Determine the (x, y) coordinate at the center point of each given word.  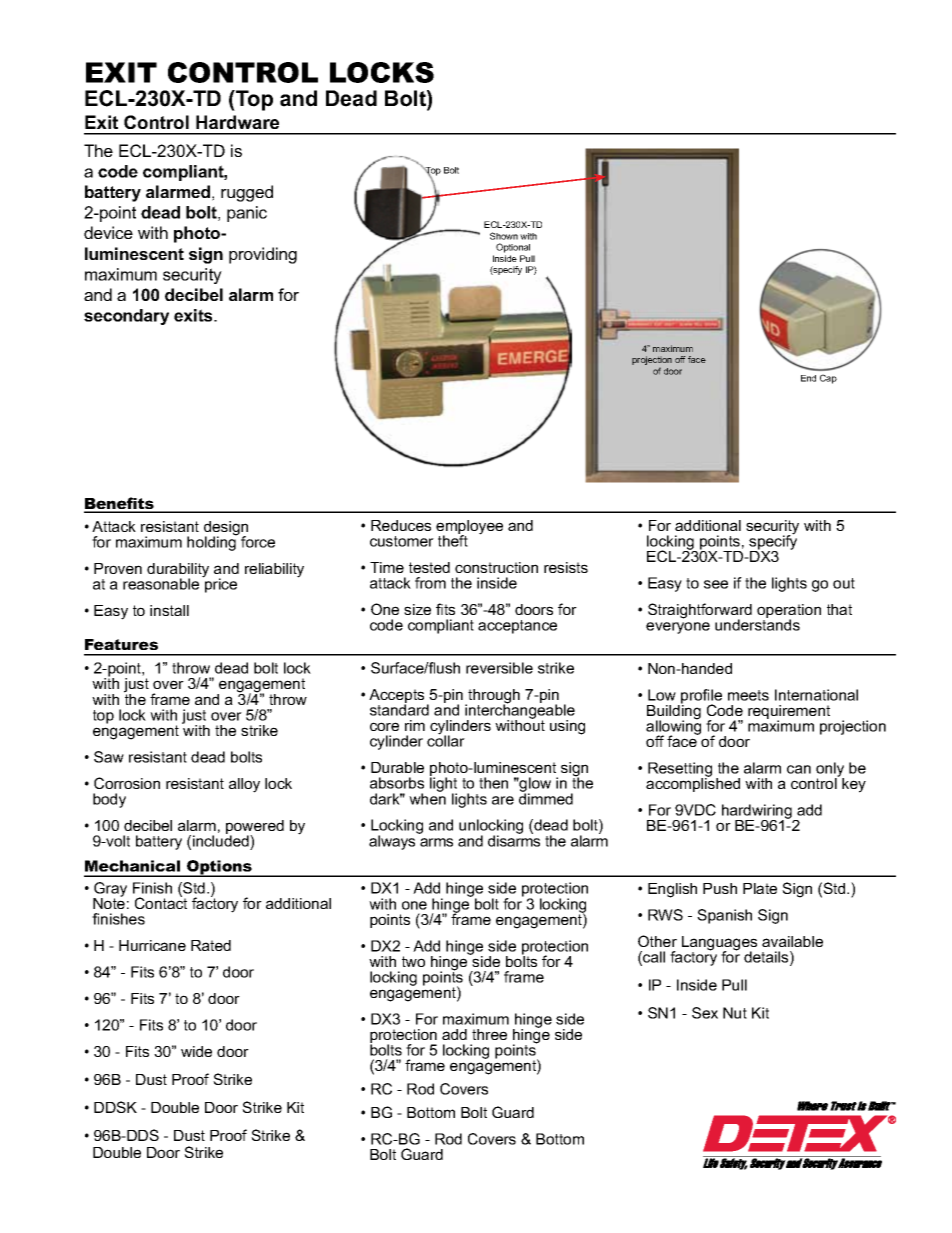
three (489, 1034)
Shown (504, 236)
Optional (513, 248)
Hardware (237, 122)
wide (196, 1051)
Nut (735, 1013)
